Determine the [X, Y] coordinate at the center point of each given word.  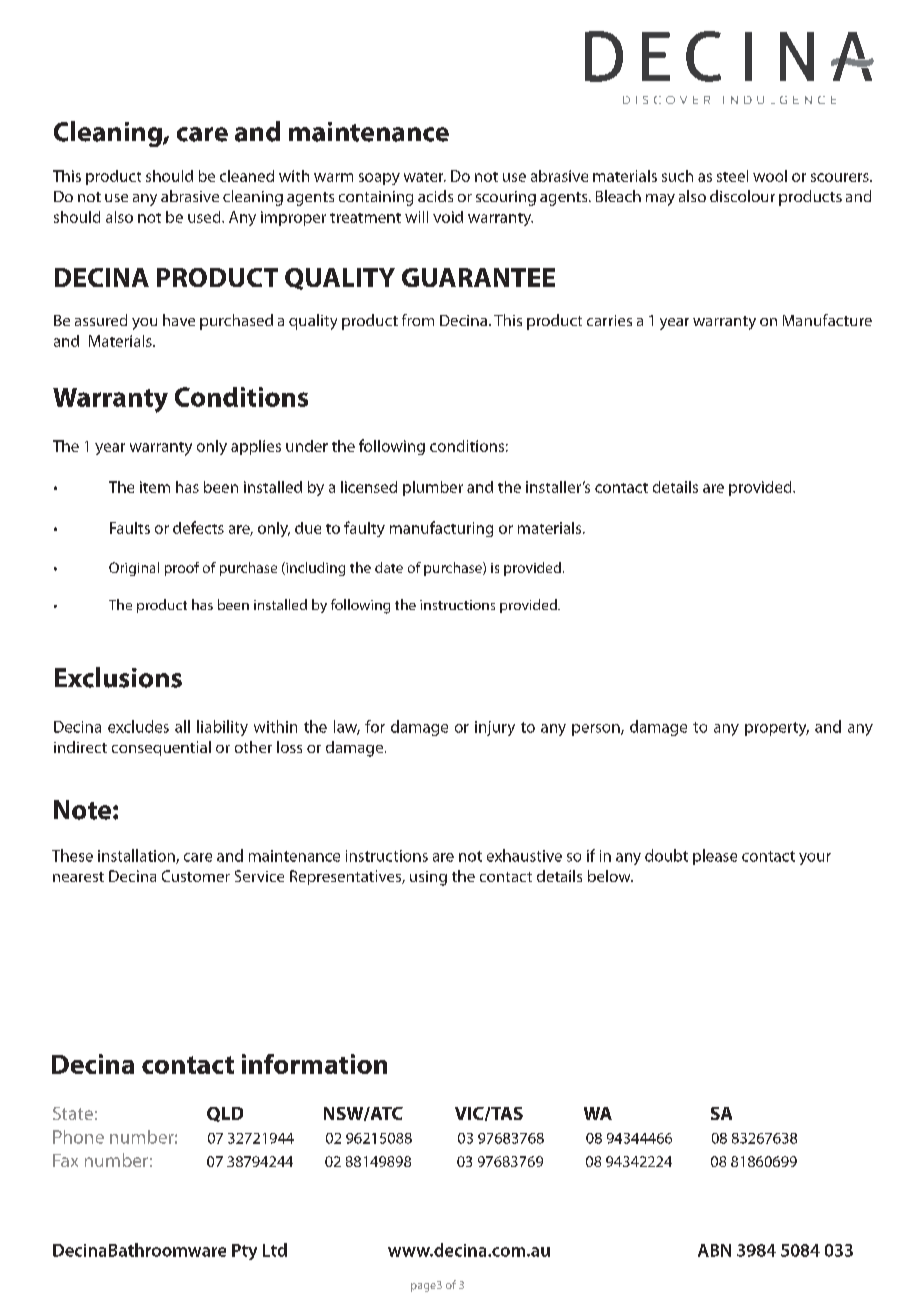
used [205, 217]
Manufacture [827, 320]
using [428, 878]
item [155, 487]
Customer [196, 876]
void [448, 217]
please [715, 857]
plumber [433, 488]
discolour [742, 196]
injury [495, 728]
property [777, 729]
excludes [138, 726]
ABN [714, 1250]
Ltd [275, 1250]
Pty [244, 1252]
